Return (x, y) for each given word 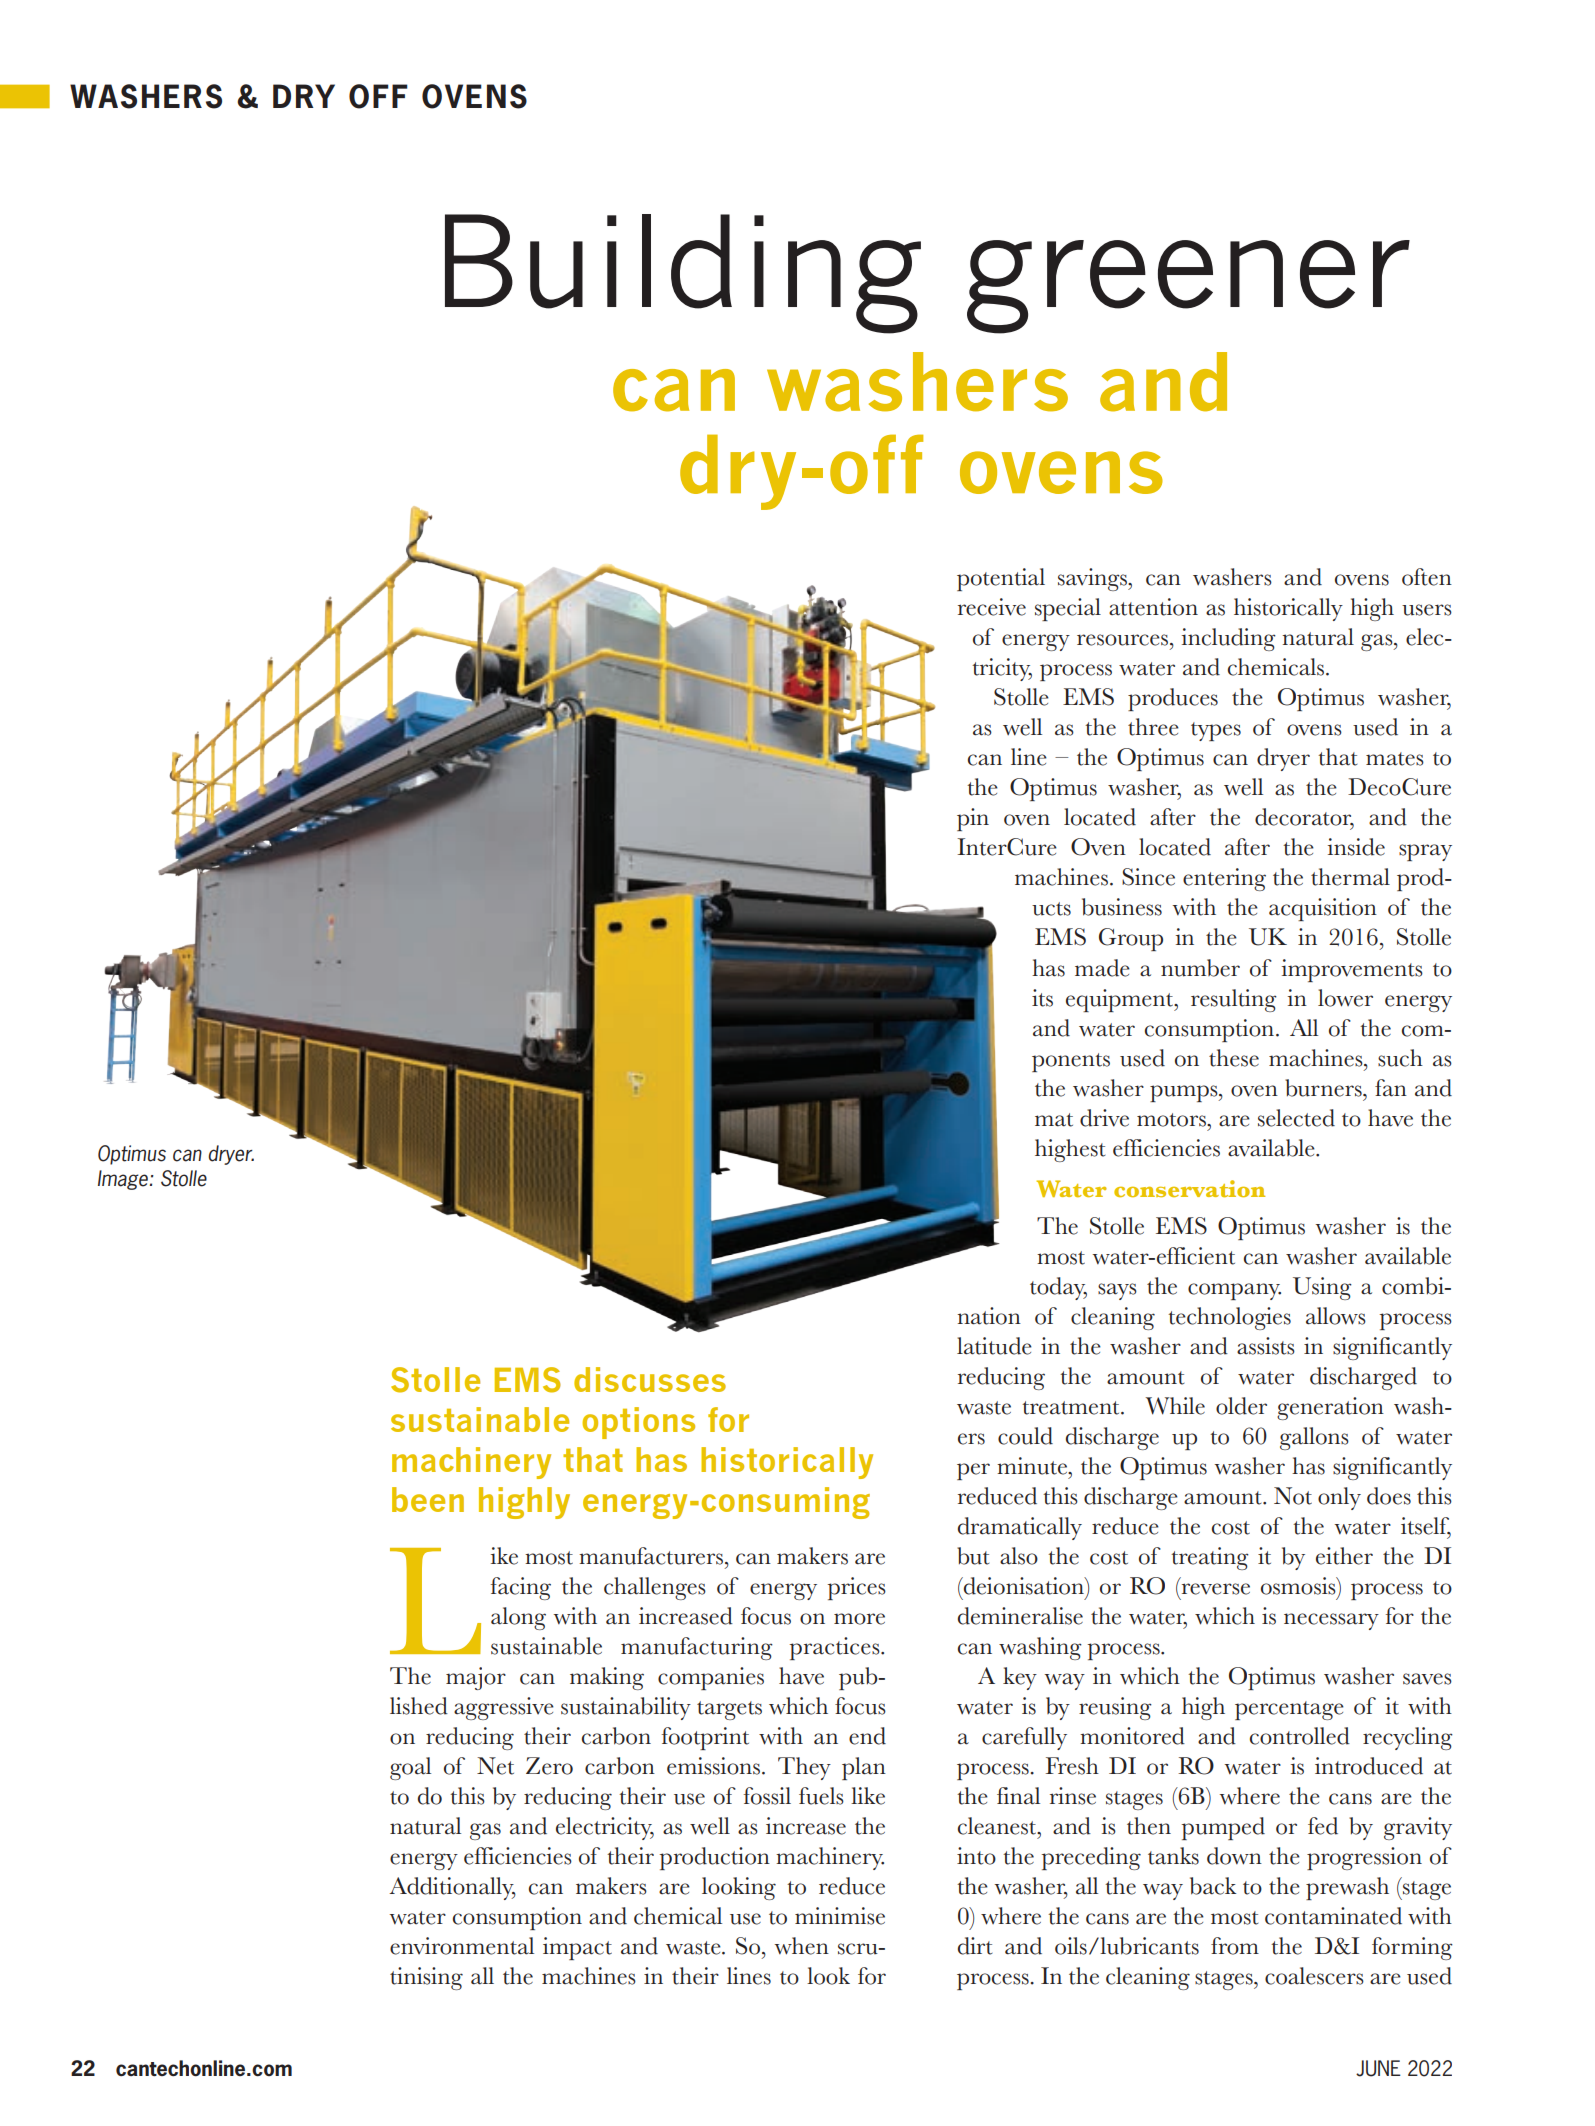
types (1216, 731)
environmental (462, 1946)
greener (1188, 287)
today (1058, 1288)
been (428, 1499)
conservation (1189, 1188)
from (1235, 1946)
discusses (650, 1379)
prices (856, 1588)
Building (683, 274)
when (802, 1946)
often (1427, 577)
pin (973, 819)
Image (124, 1180)
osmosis (1299, 1586)
